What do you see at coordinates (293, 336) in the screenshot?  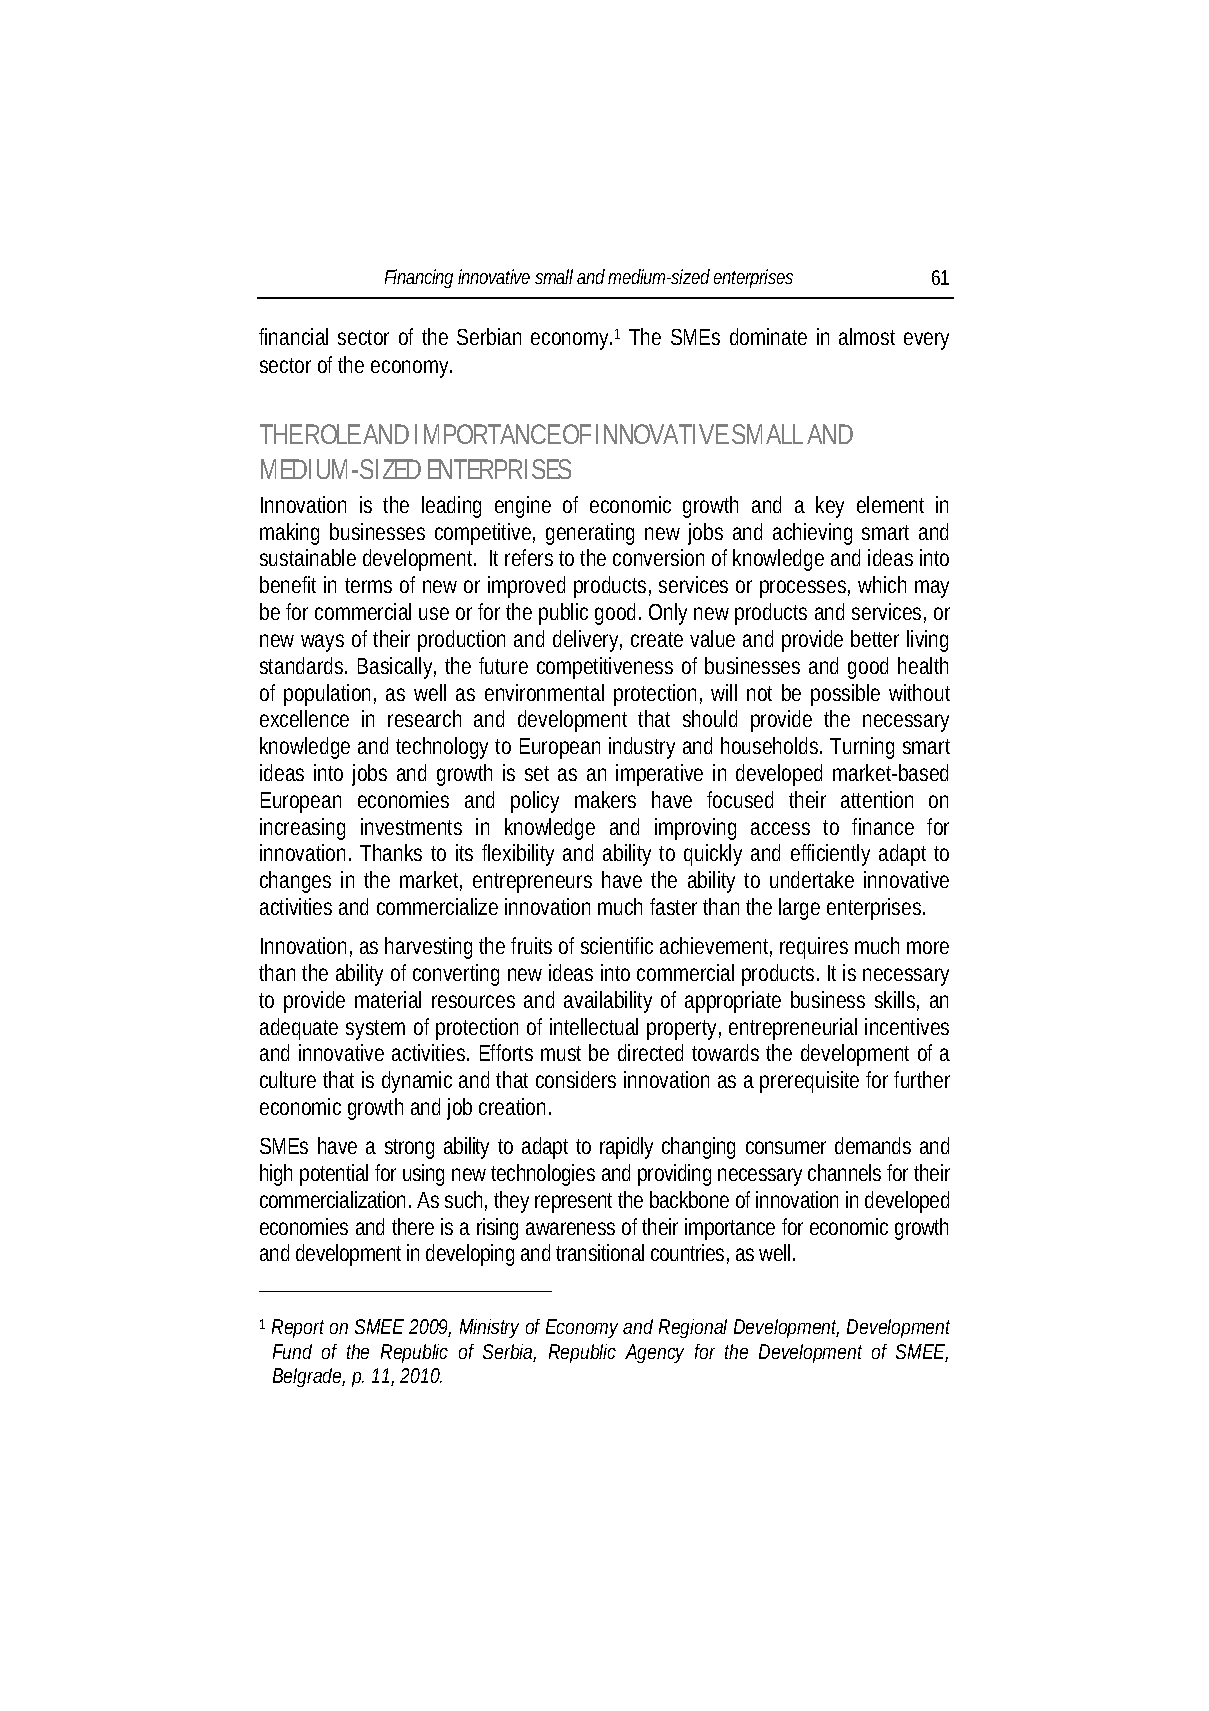 I see `financial` at bounding box center [293, 336].
